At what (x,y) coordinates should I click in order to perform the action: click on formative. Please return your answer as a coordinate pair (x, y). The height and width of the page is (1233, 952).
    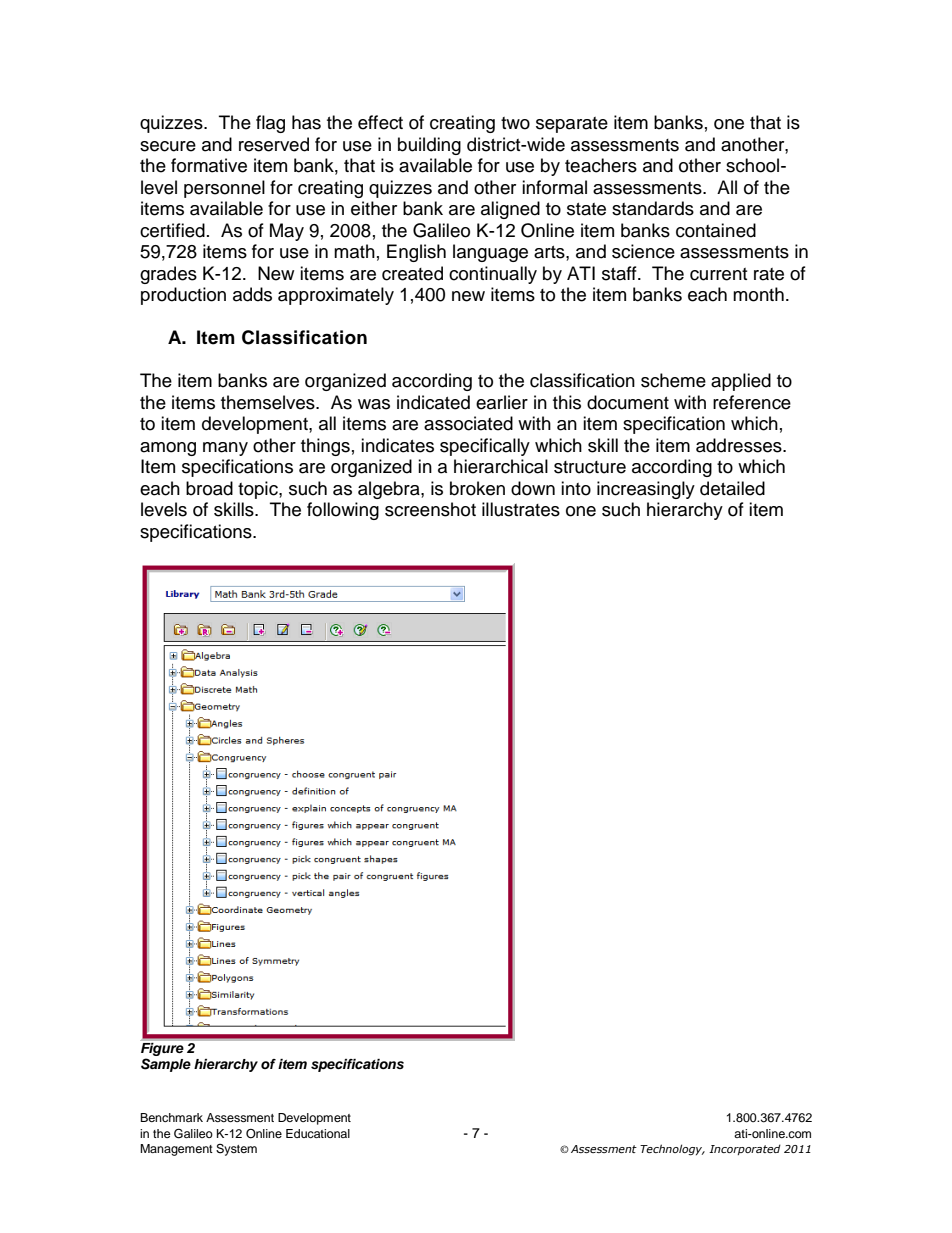
    Looking at the image, I should click on (209, 165).
